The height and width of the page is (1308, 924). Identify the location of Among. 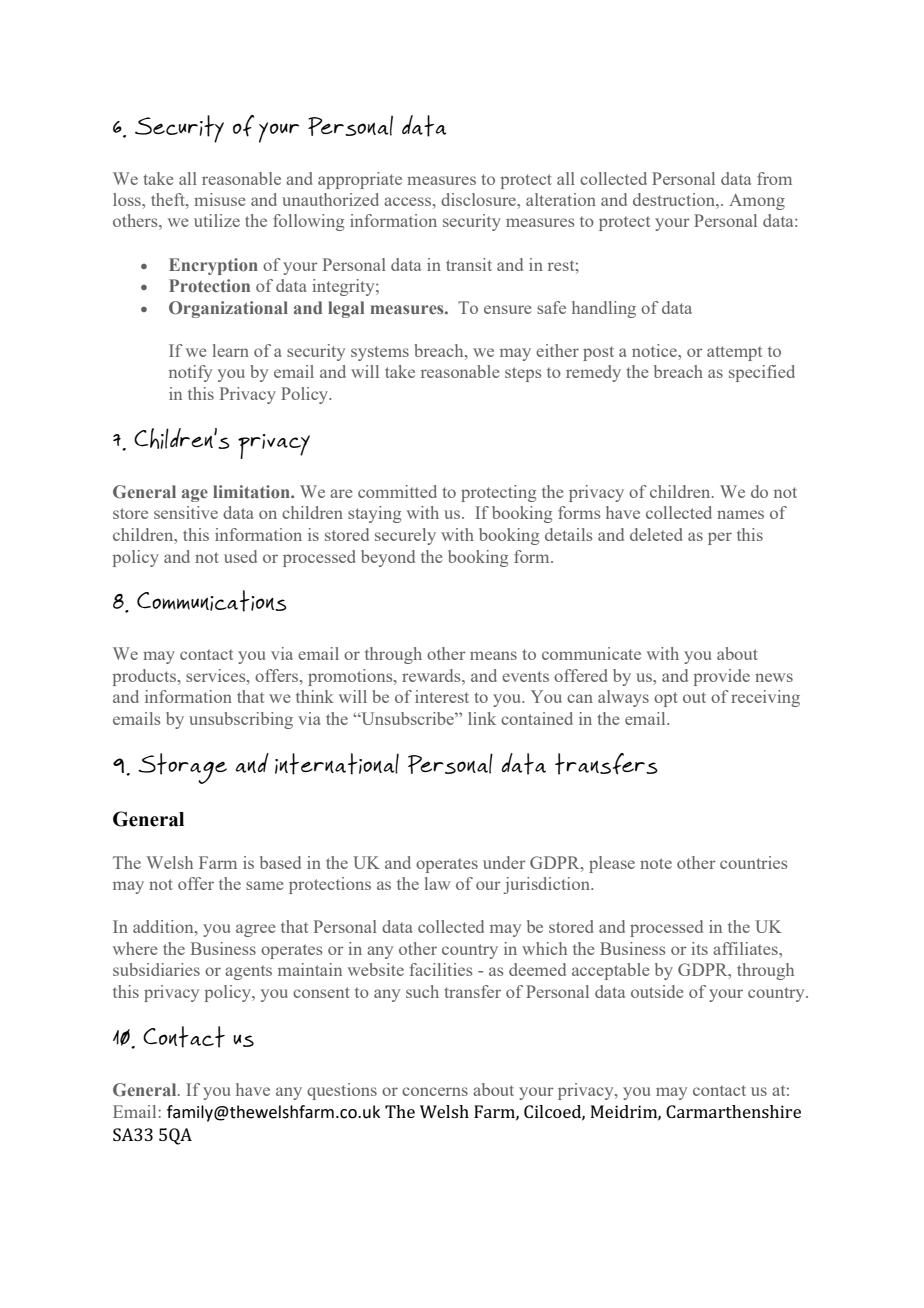
(757, 202).
